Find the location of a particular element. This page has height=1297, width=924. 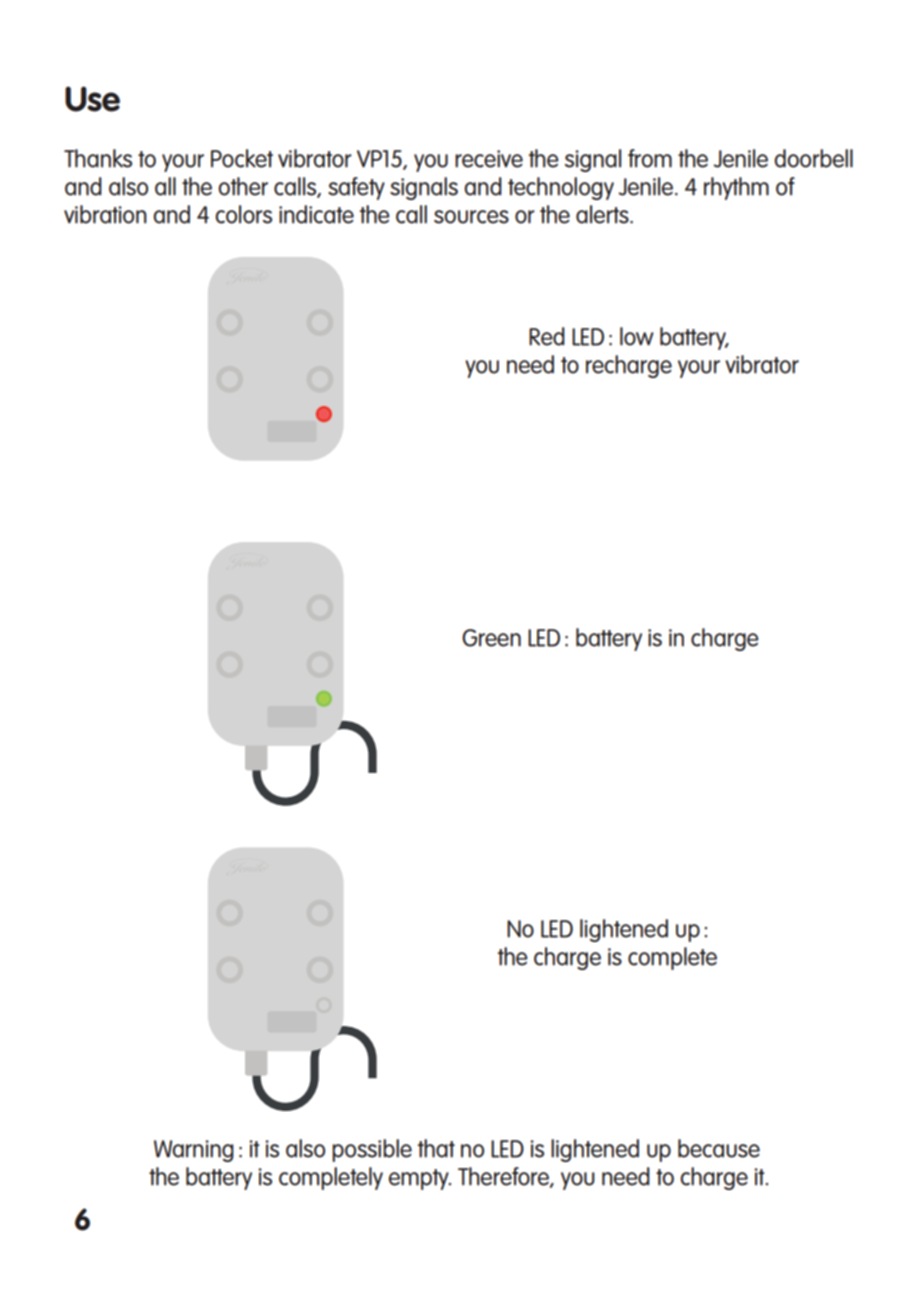

other is located at coordinates (243, 186).
